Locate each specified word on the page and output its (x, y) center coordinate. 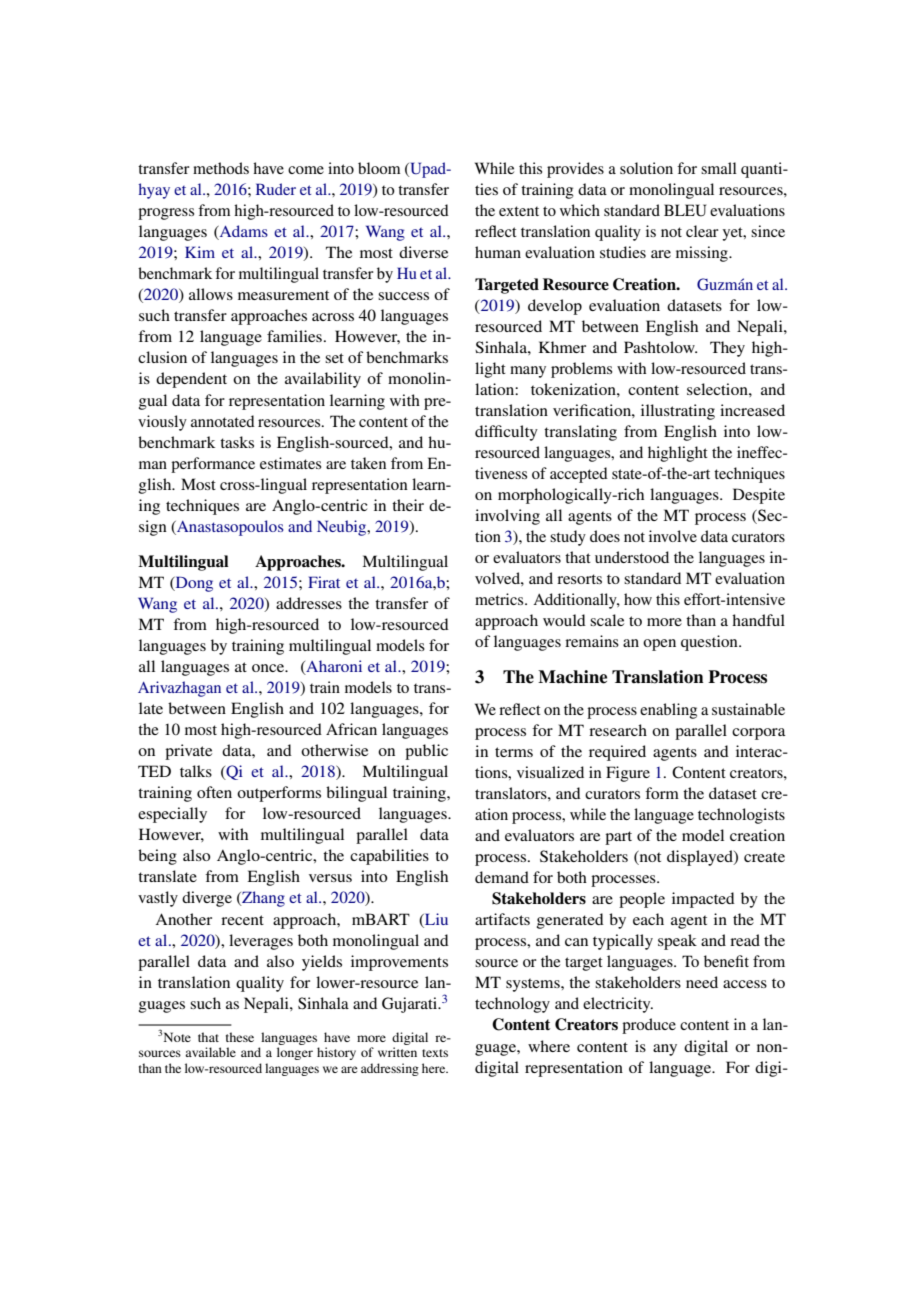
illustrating (678, 412)
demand (502, 877)
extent (519, 211)
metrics (500, 599)
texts (435, 1053)
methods (221, 168)
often (214, 792)
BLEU (685, 210)
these (240, 1037)
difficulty (506, 433)
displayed (701, 858)
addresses (309, 603)
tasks (237, 442)
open (659, 645)
